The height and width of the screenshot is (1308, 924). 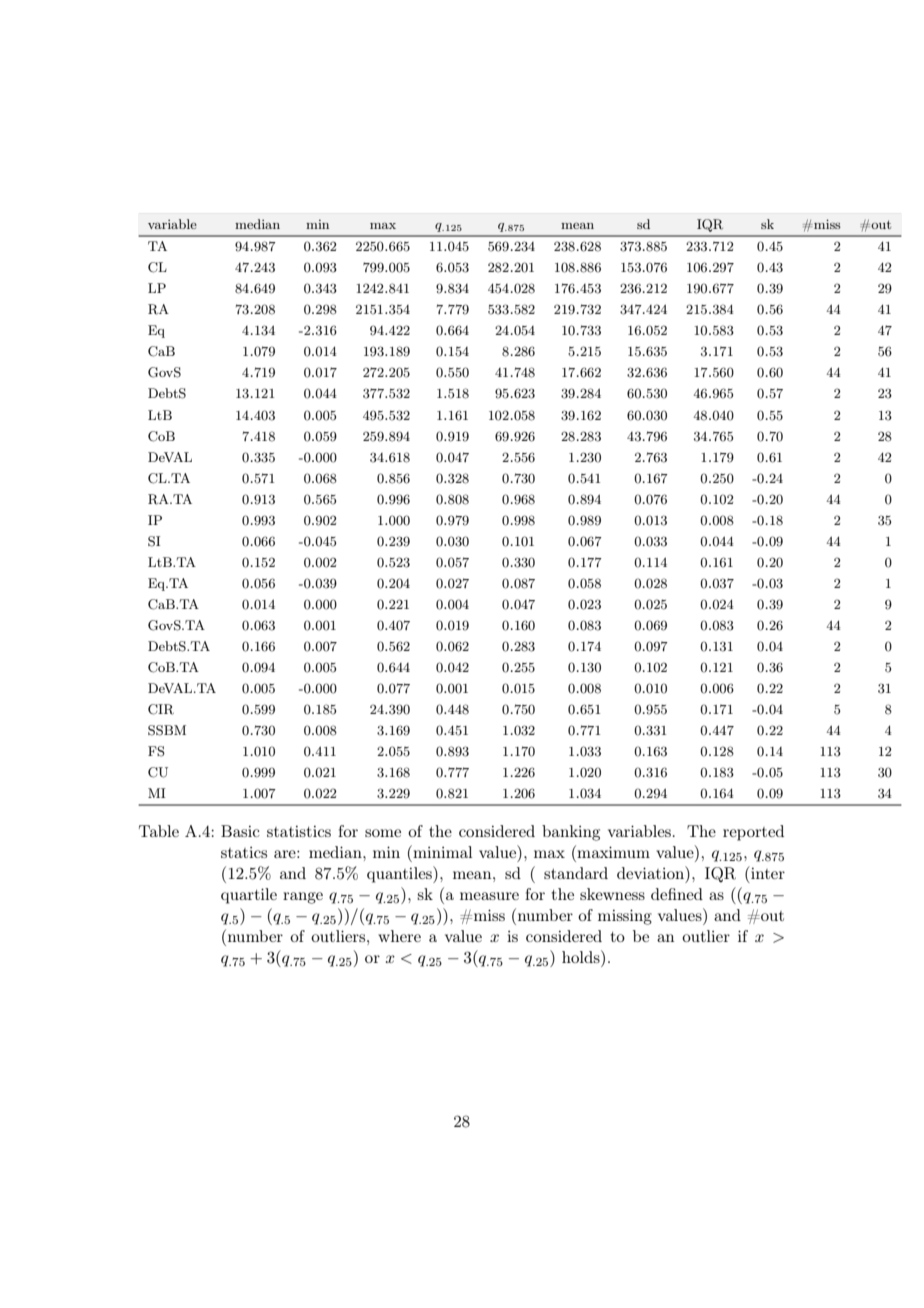 I want to click on maximum, so click(x=612, y=851).
